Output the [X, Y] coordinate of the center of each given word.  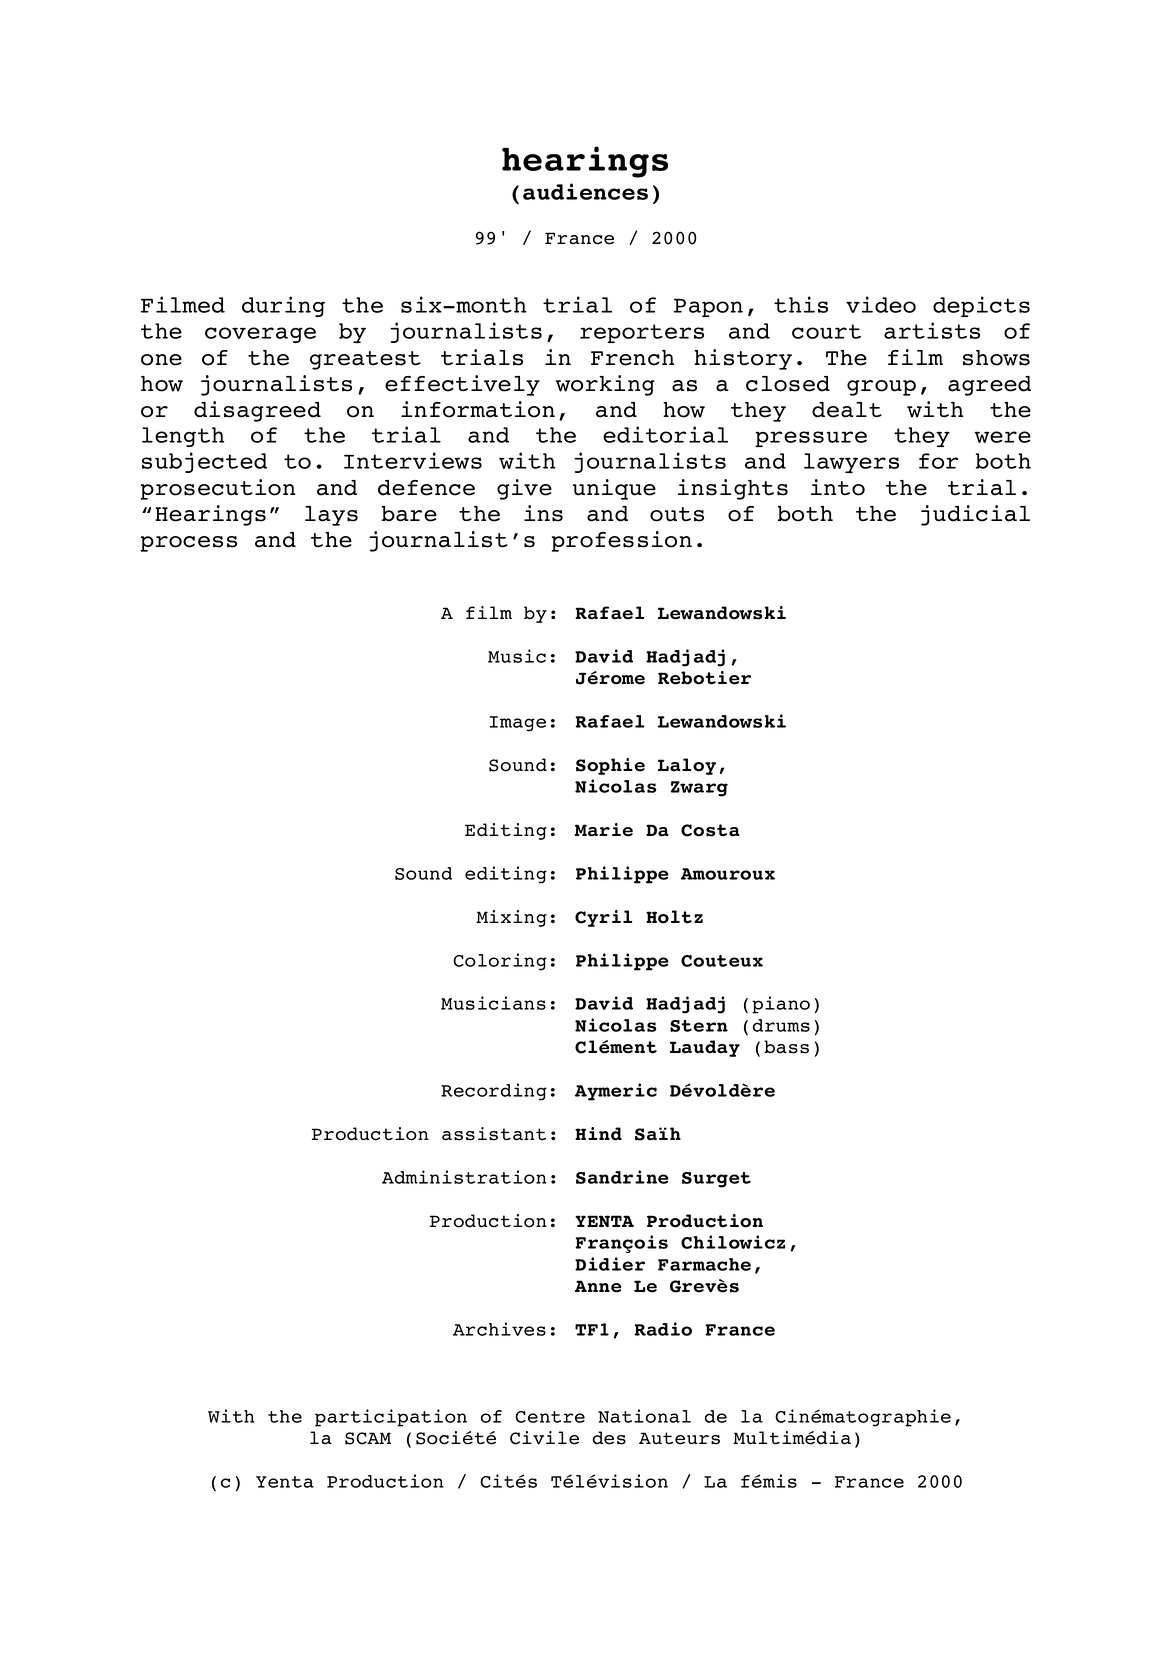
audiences [585, 191]
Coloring [500, 962]
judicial [975, 515]
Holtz [674, 917]
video [881, 304]
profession [622, 541]
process [189, 544]
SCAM [368, 1438]
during [283, 306]
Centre [550, 1417]
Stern [699, 1026]
